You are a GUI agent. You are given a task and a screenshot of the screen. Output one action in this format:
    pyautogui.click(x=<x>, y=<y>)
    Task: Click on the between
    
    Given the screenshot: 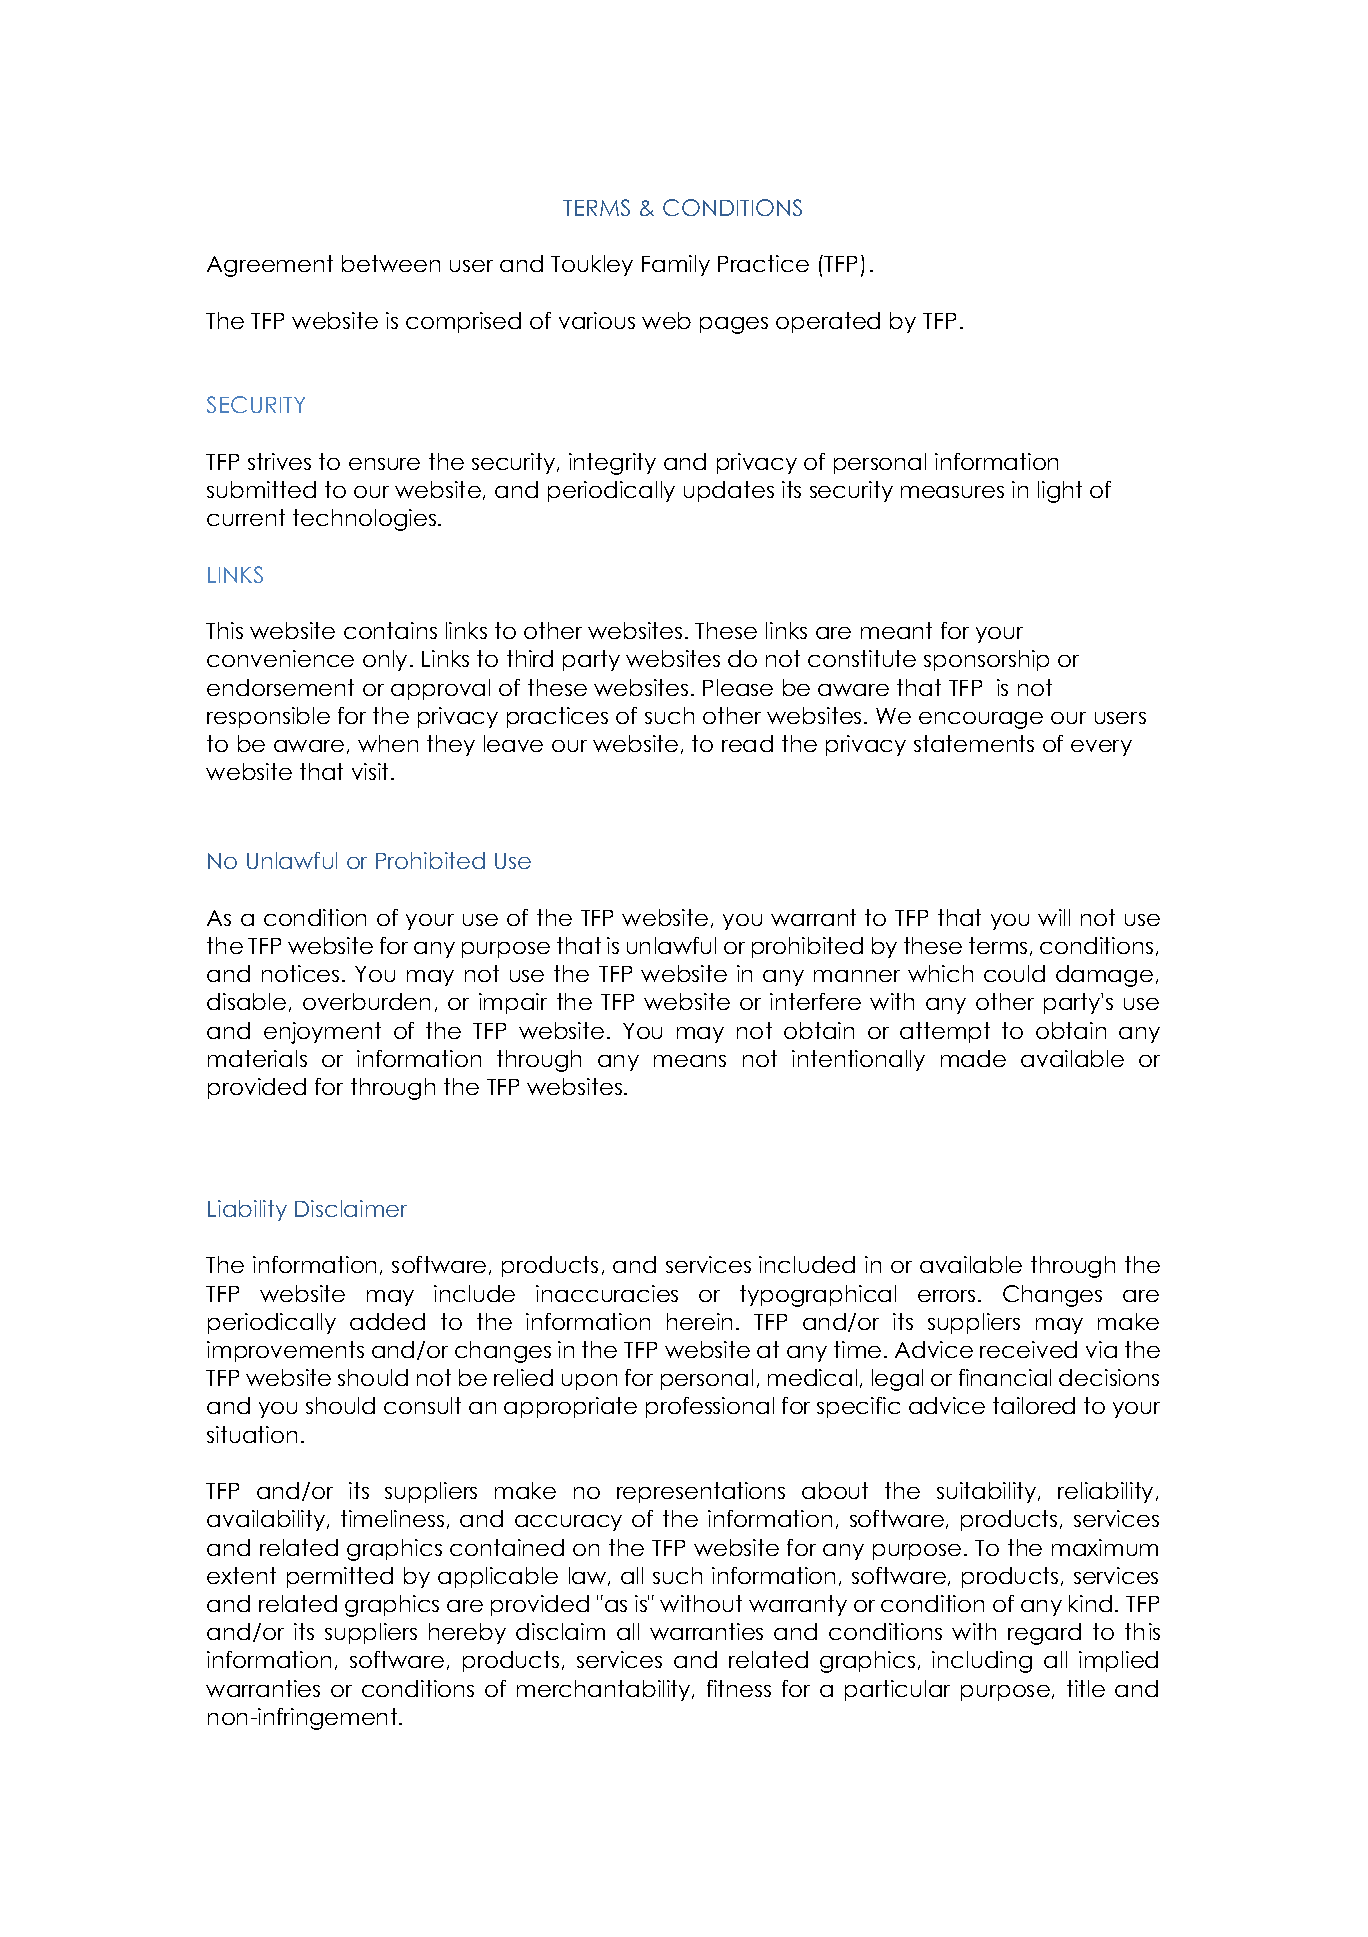 What is the action you would take?
    pyautogui.click(x=391, y=263)
